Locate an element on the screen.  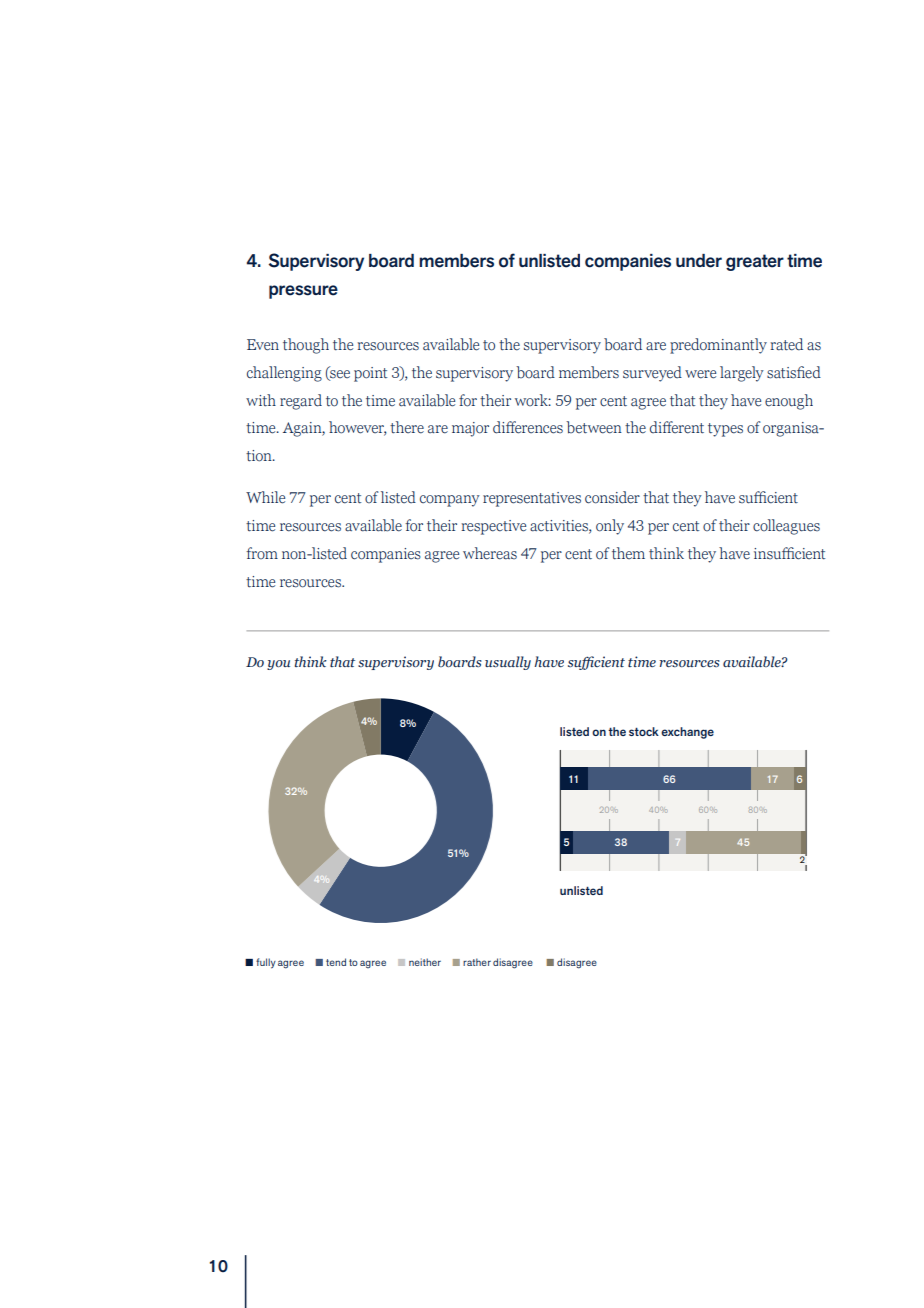
rather is located at coordinates (477, 962).
